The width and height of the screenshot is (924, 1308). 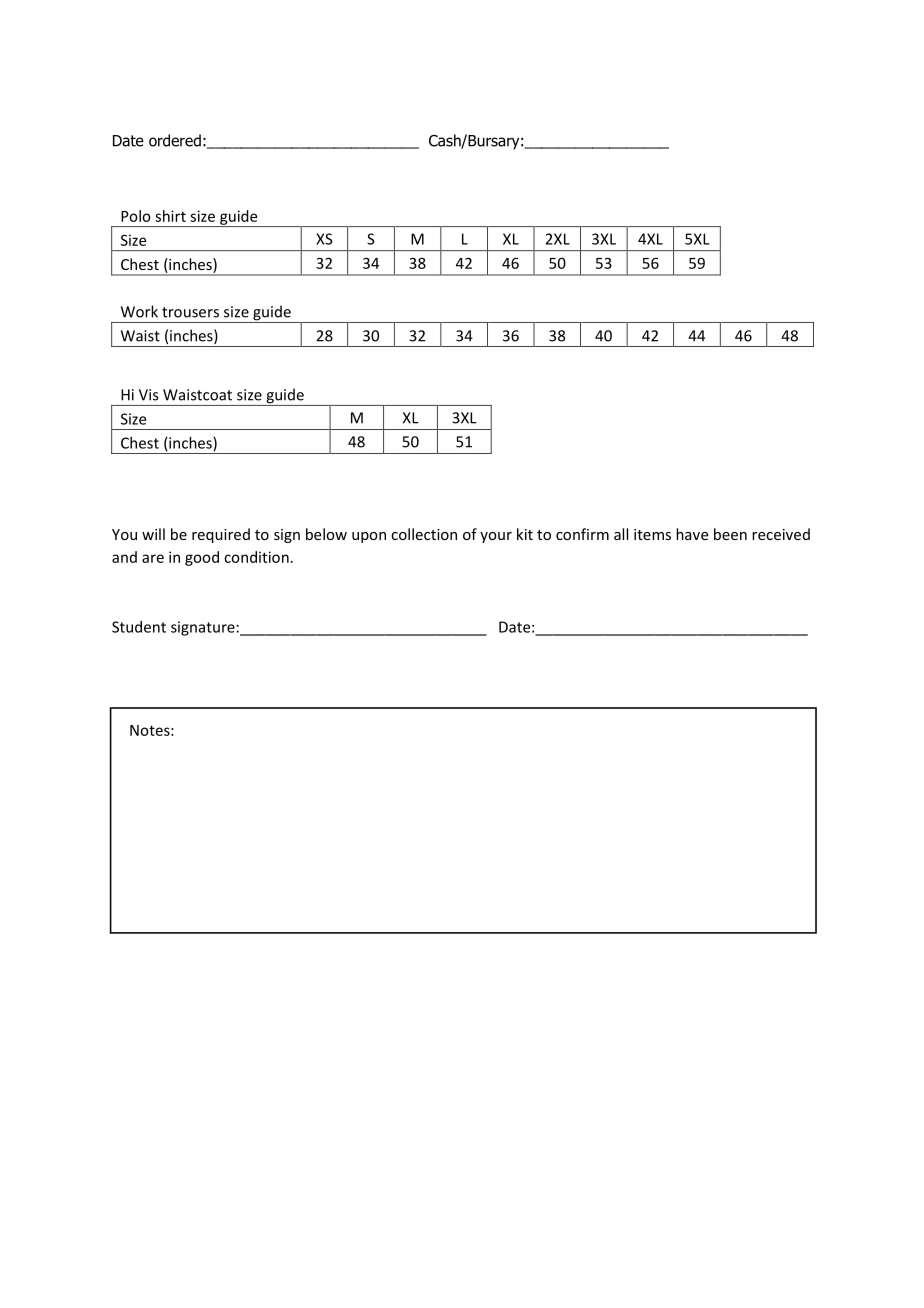 I want to click on Work, so click(x=139, y=311).
